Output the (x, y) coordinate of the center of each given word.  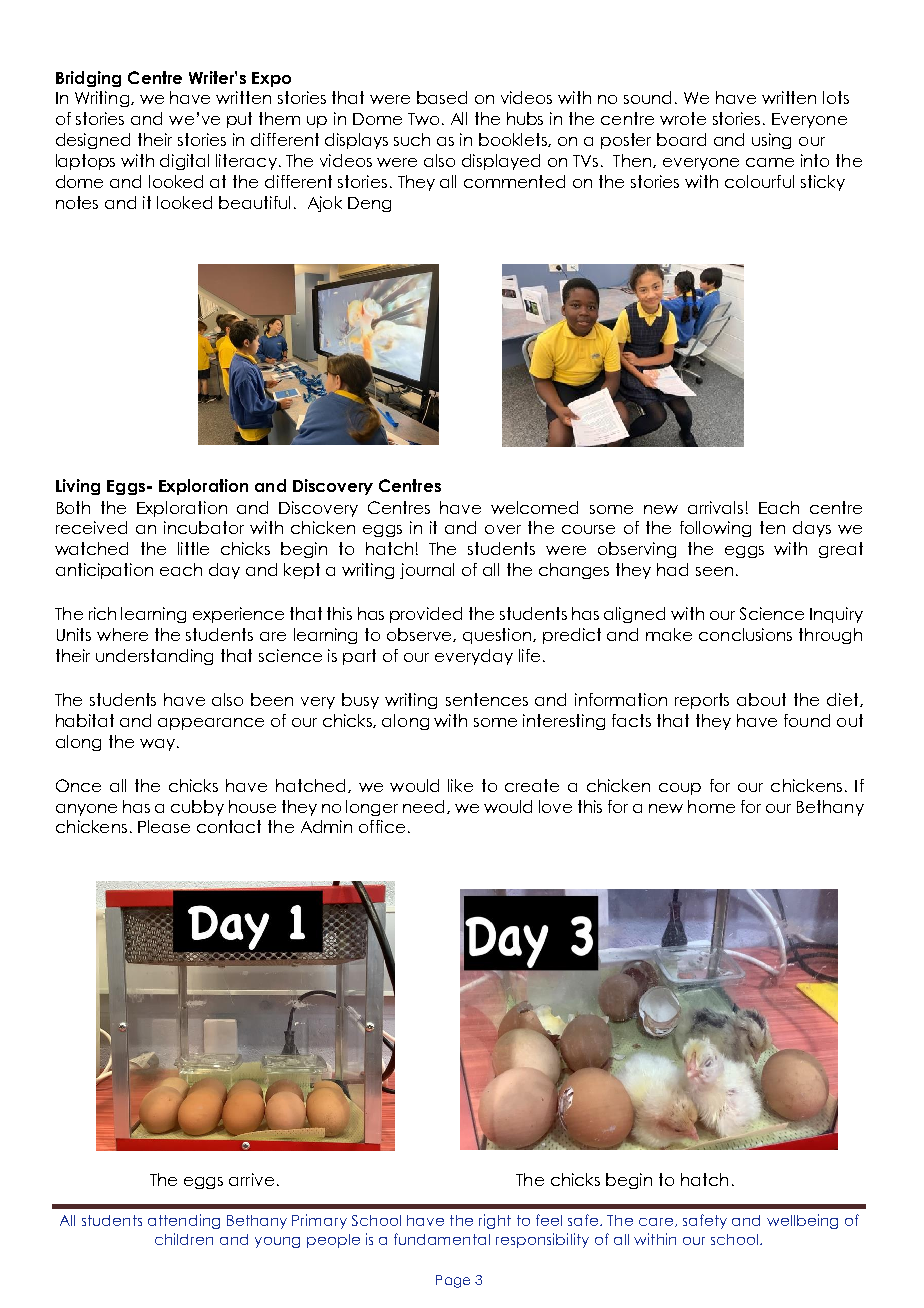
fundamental (442, 1239)
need (425, 807)
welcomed (534, 507)
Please (164, 826)
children (184, 1239)
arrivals (715, 507)
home (711, 806)
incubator (204, 527)
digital (184, 162)
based (442, 97)
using (771, 141)
